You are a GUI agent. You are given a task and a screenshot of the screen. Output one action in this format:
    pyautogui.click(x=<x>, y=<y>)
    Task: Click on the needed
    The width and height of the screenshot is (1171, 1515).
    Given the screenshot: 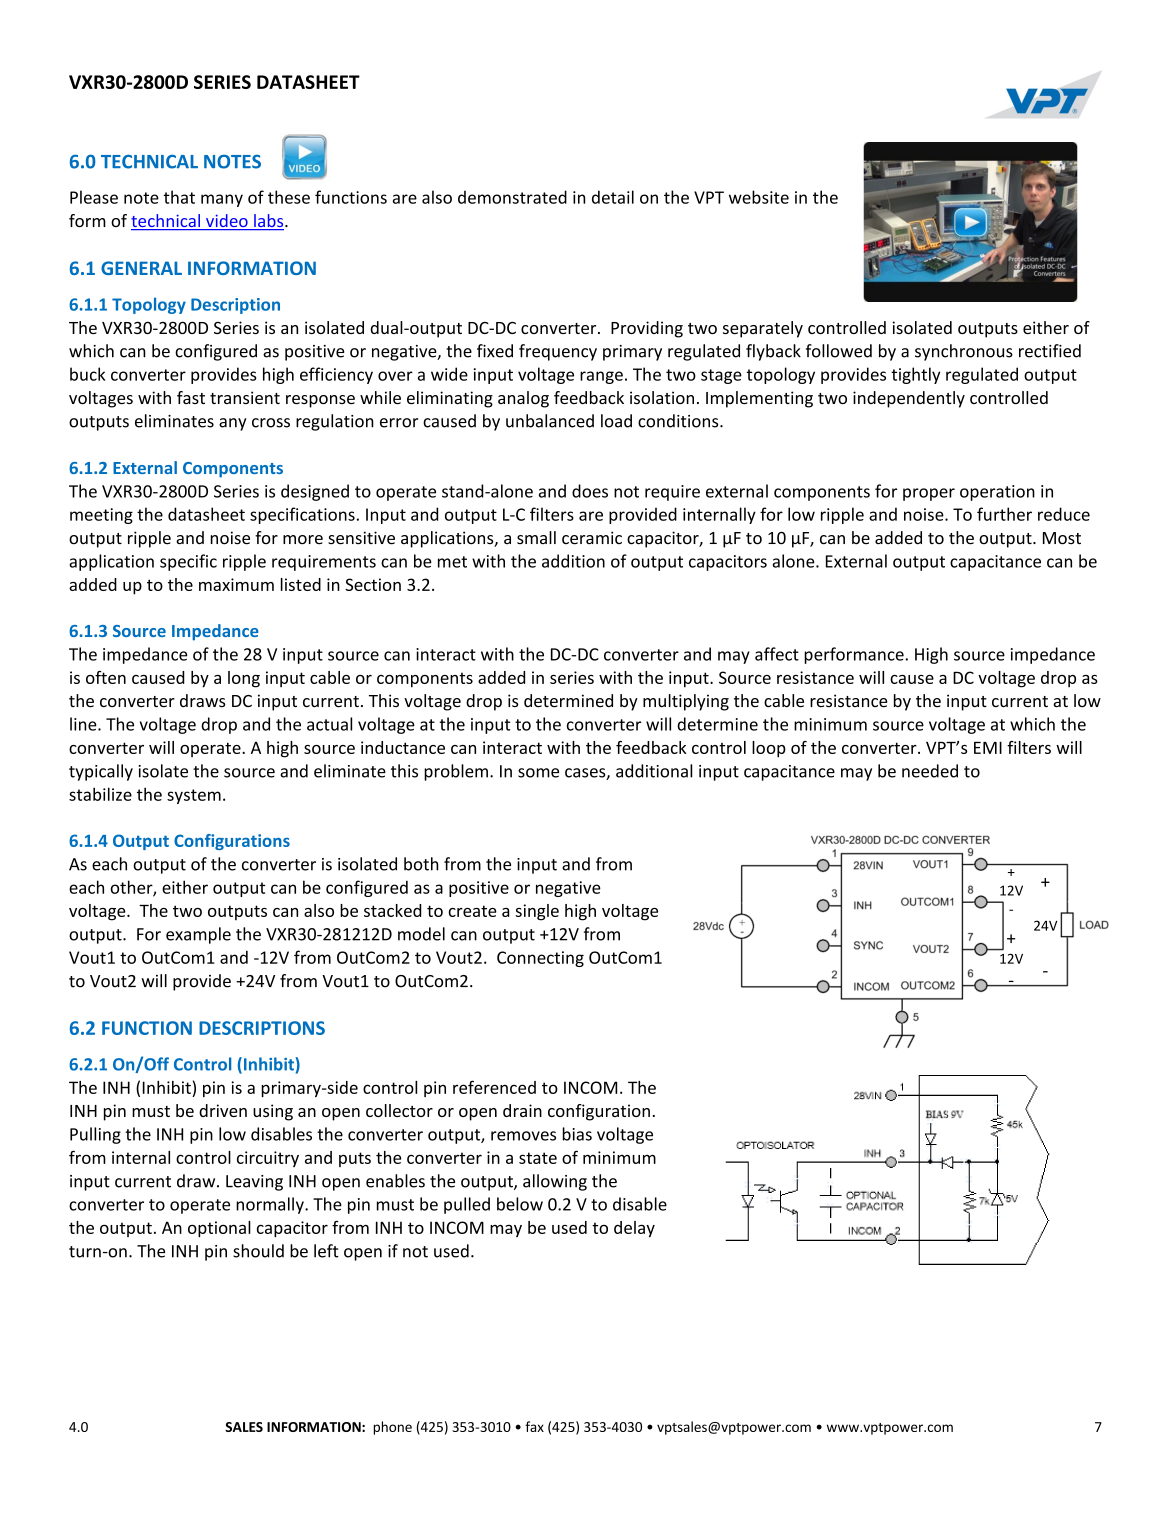 What is the action you would take?
    pyautogui.click(x=930, y=771)
